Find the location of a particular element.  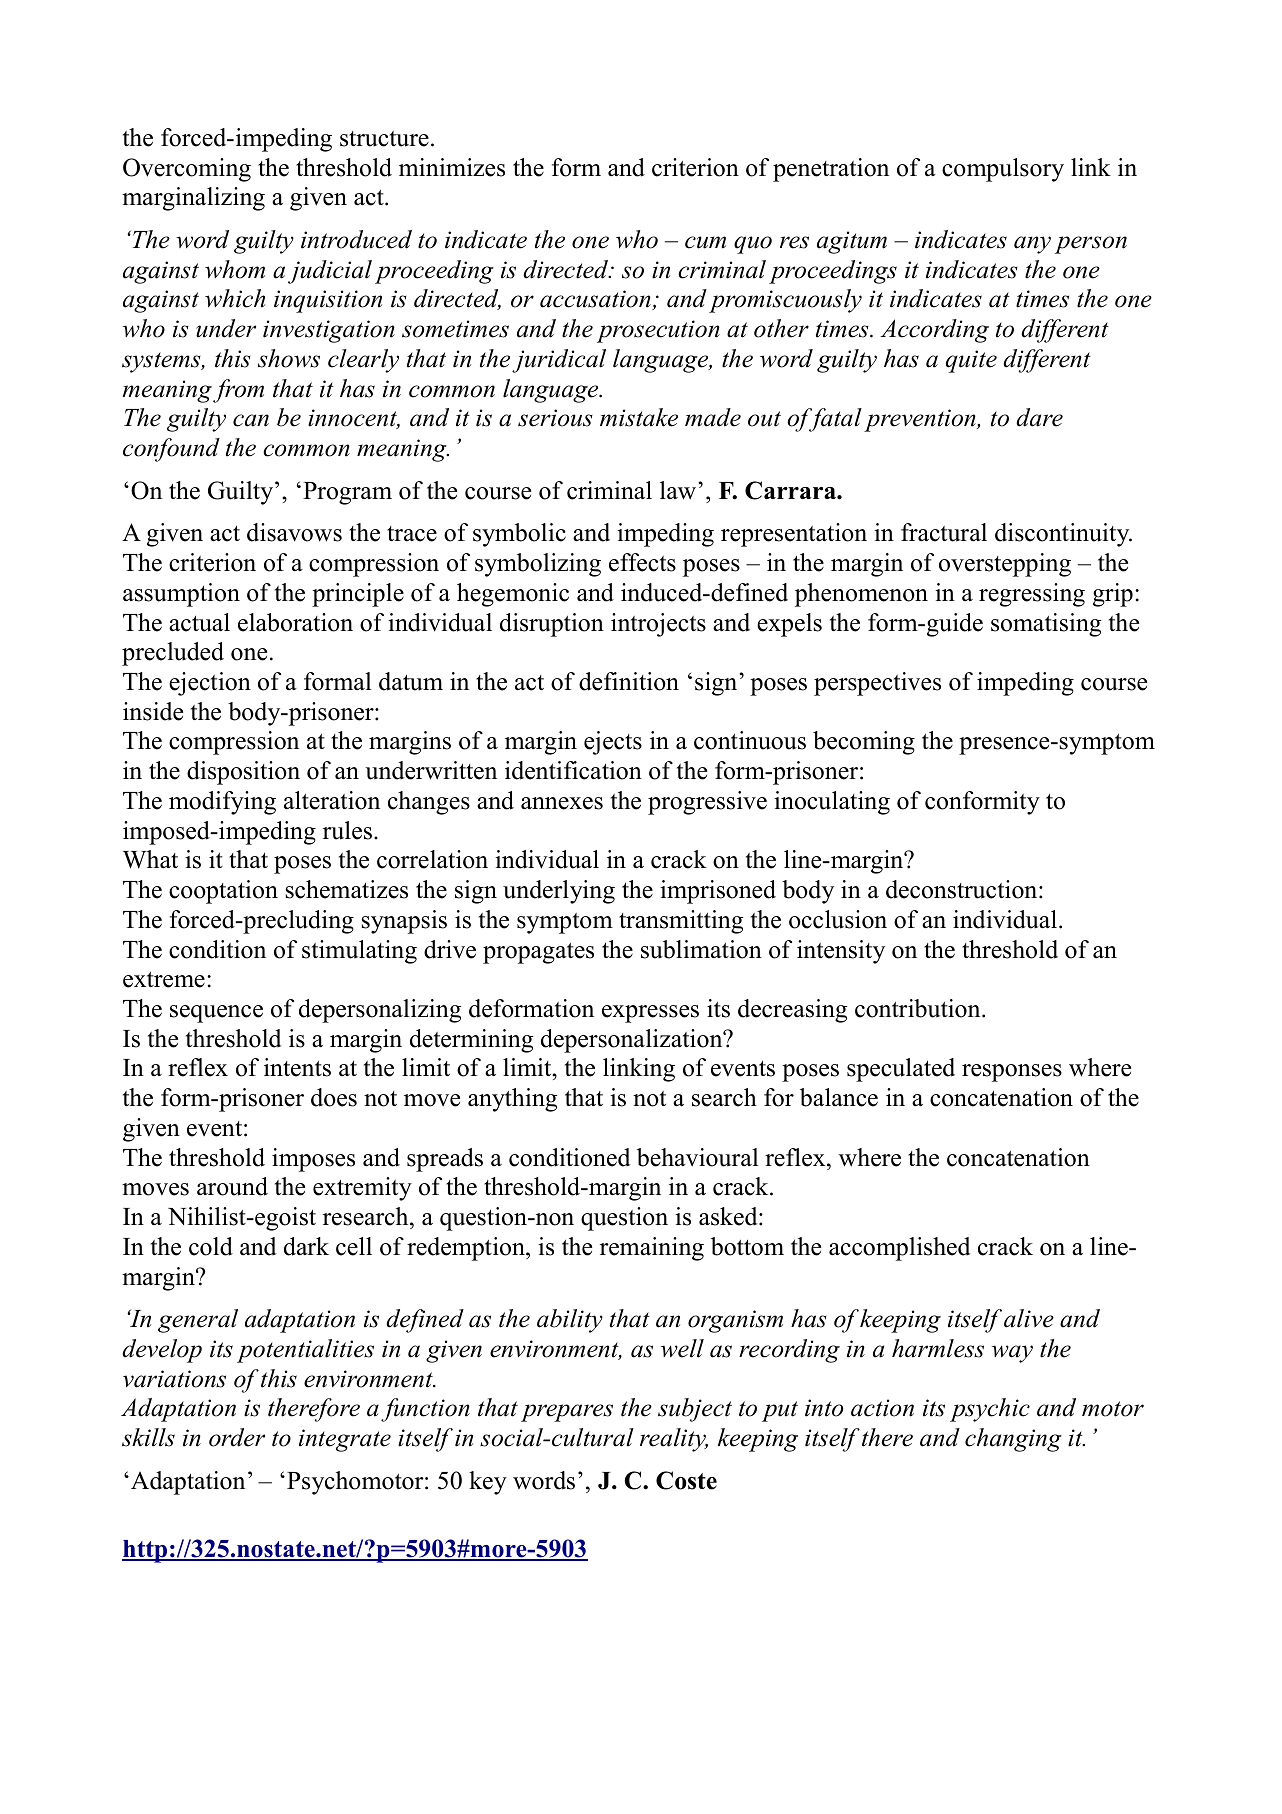

deconstruction is located at coordinates (963, 889).
